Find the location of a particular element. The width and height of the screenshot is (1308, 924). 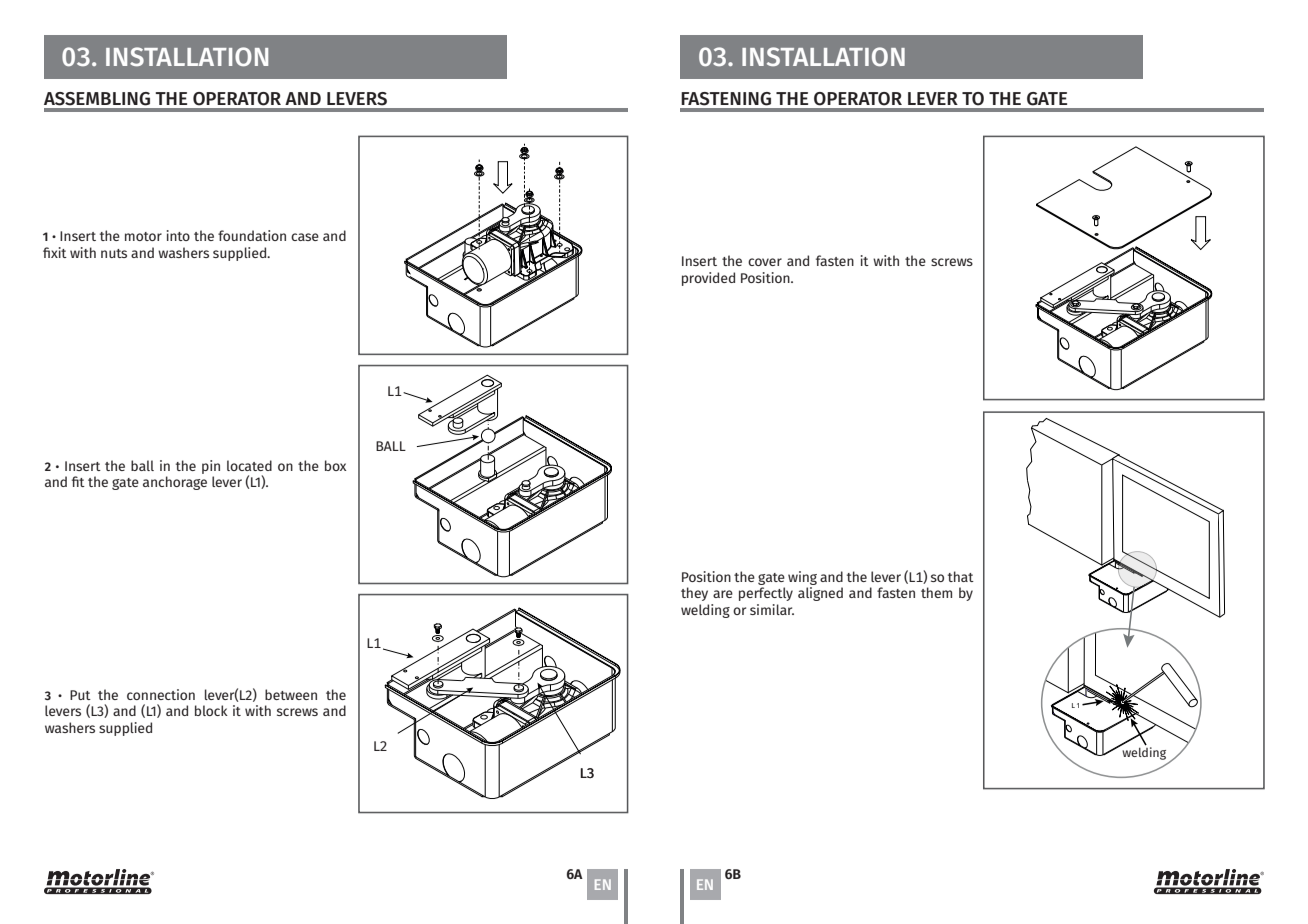

connection is located at coordinates (161, 694).
